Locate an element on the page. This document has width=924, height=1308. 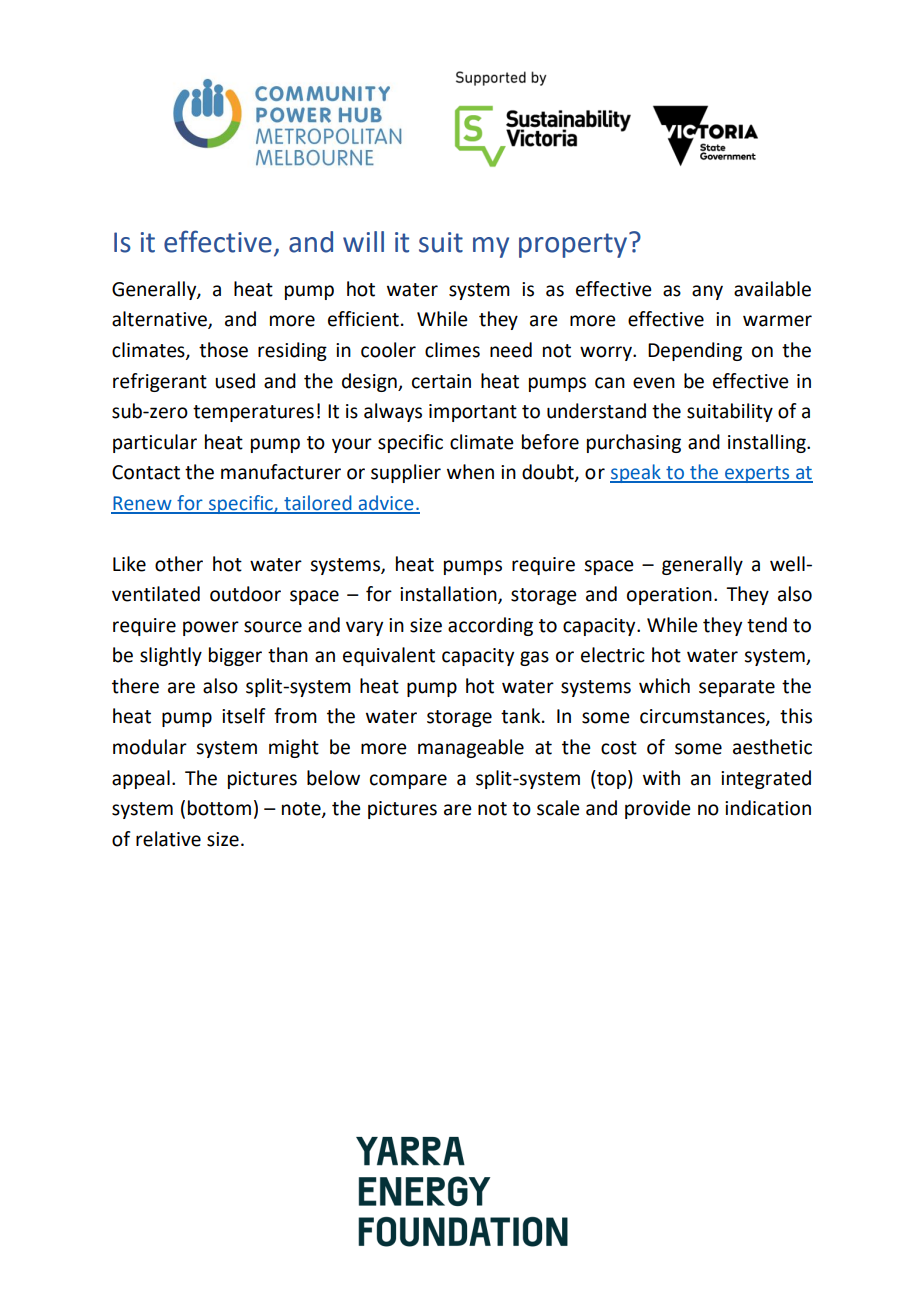
will is located at coordinates (363, 241).
